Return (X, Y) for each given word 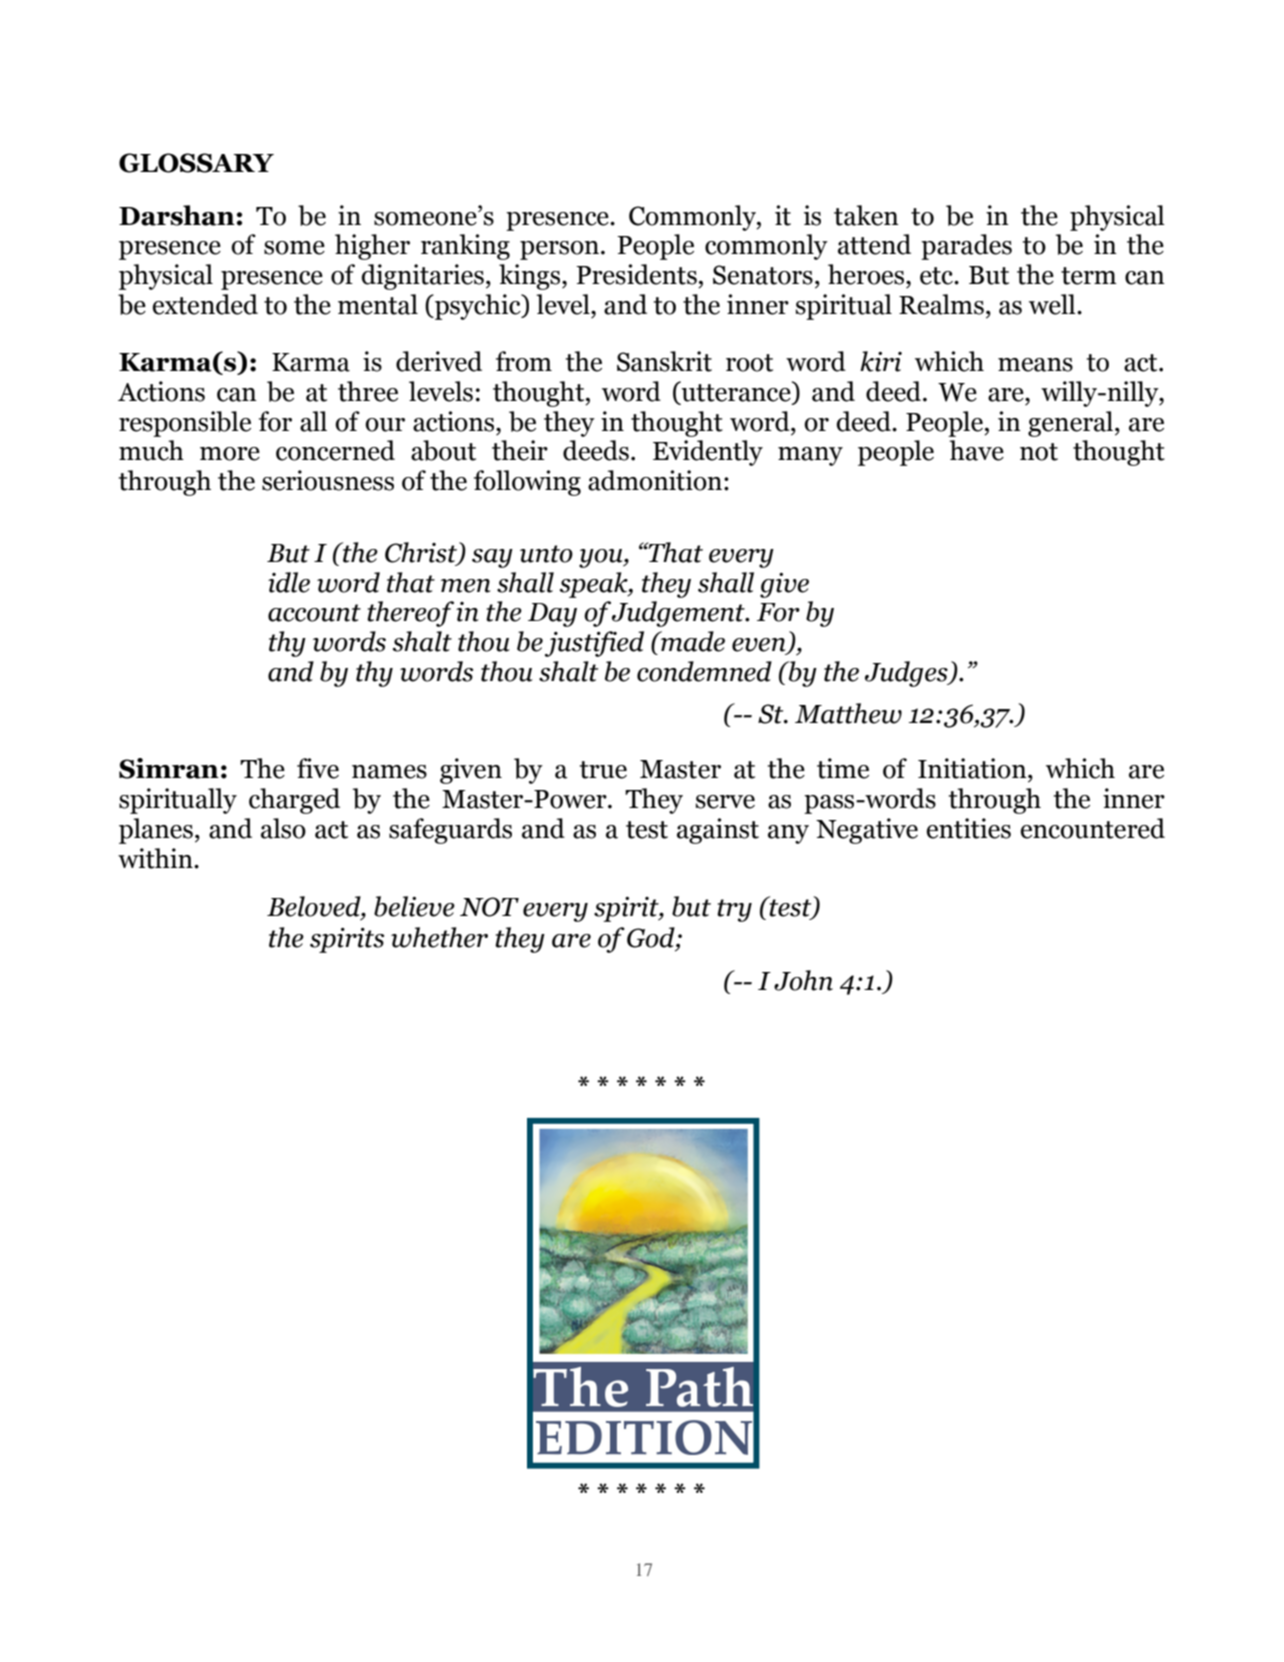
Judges (907, 674)
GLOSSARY (196, 163)
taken (866, 215)
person (561, 250)
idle (289, 582)
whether (439, 937)
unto (546, 554)
